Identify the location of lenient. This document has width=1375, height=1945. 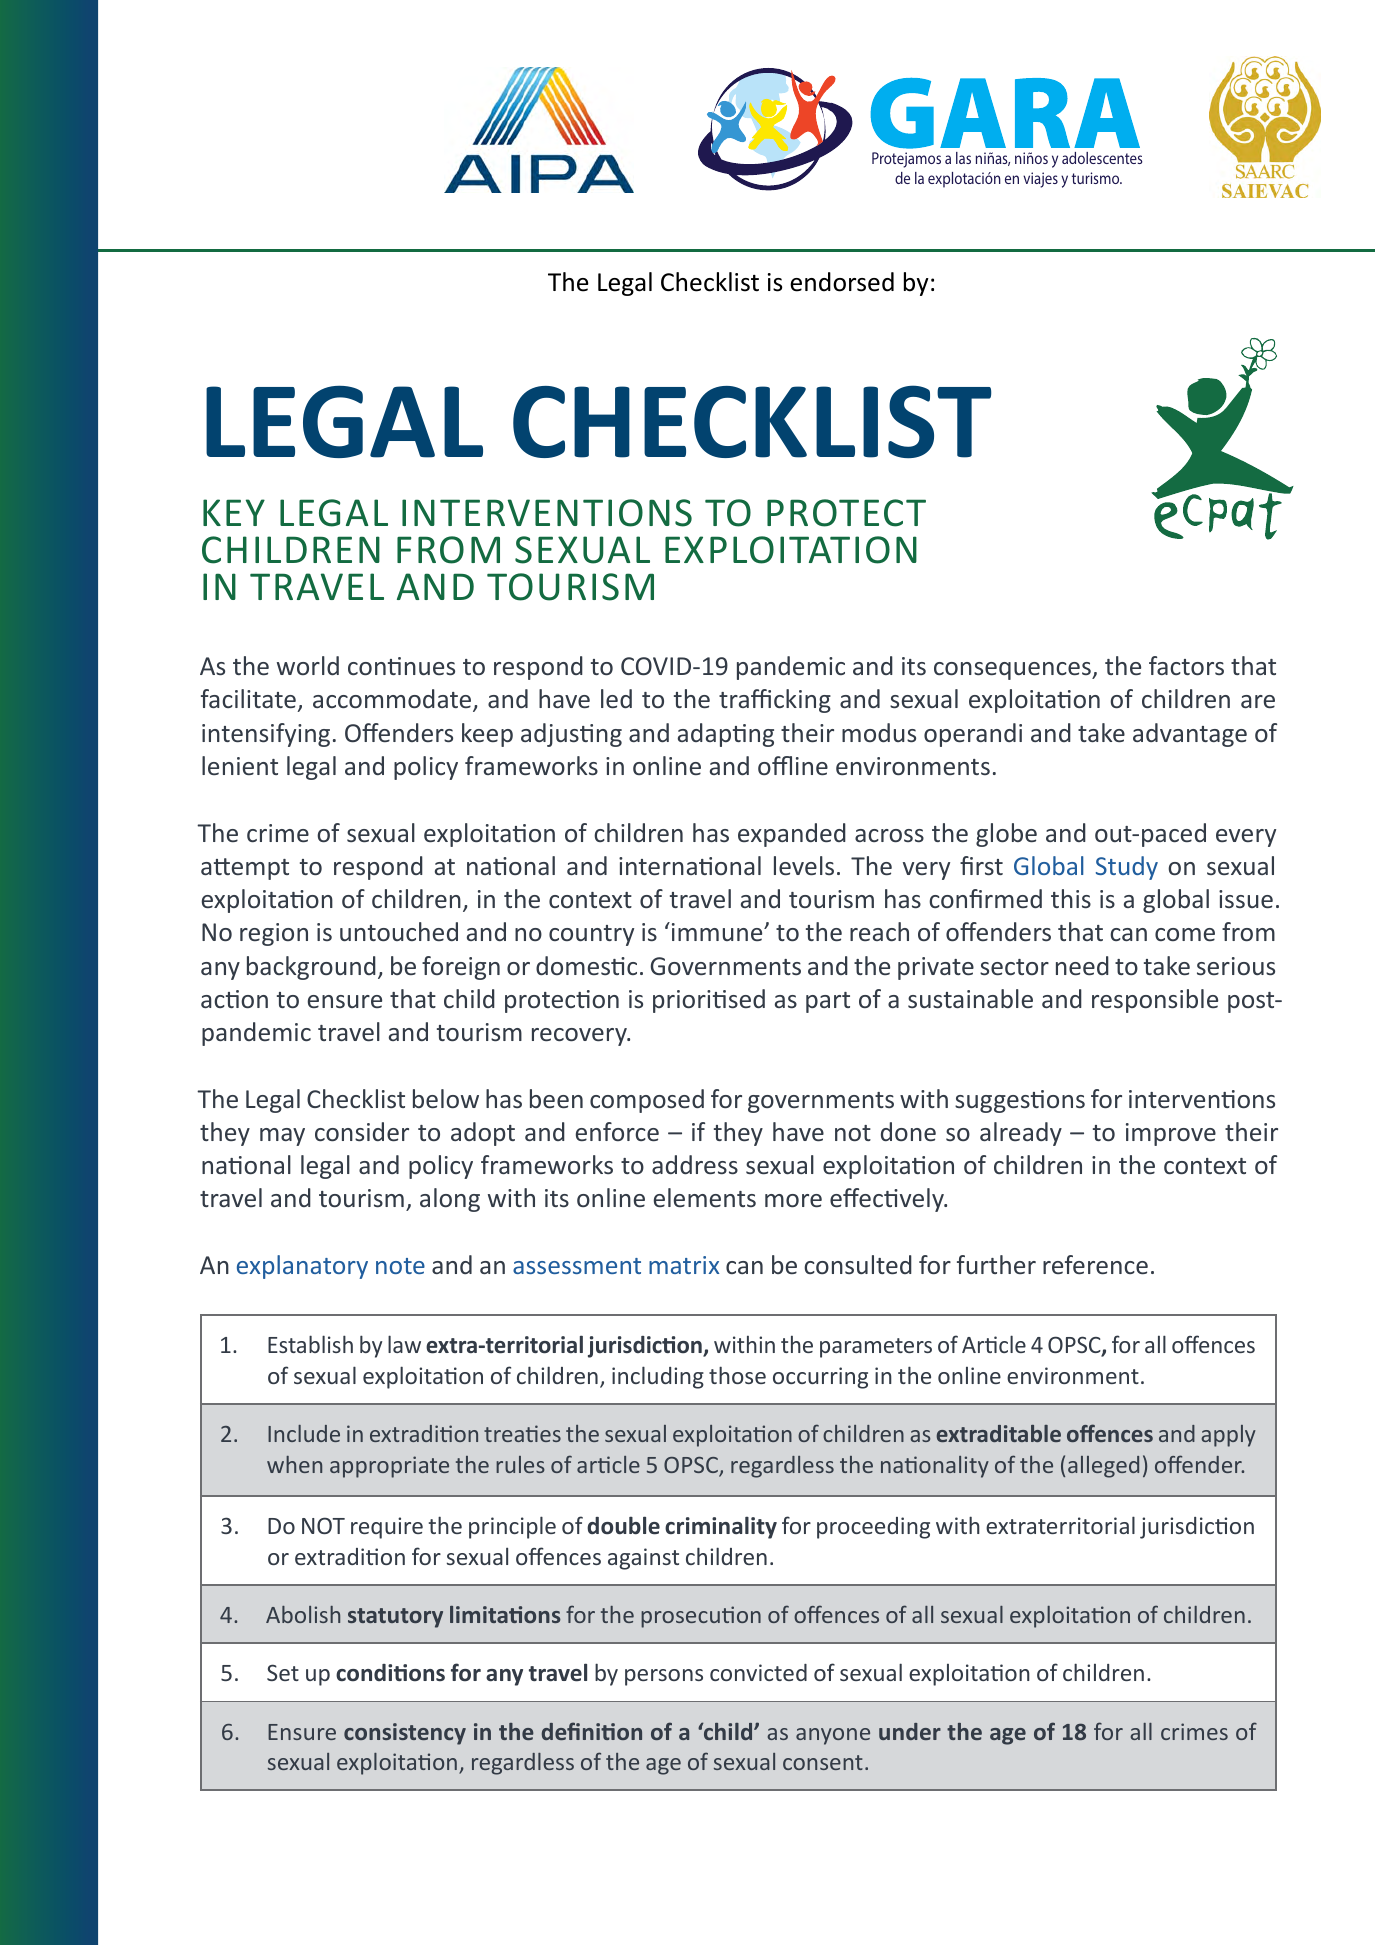
(240, 765).
